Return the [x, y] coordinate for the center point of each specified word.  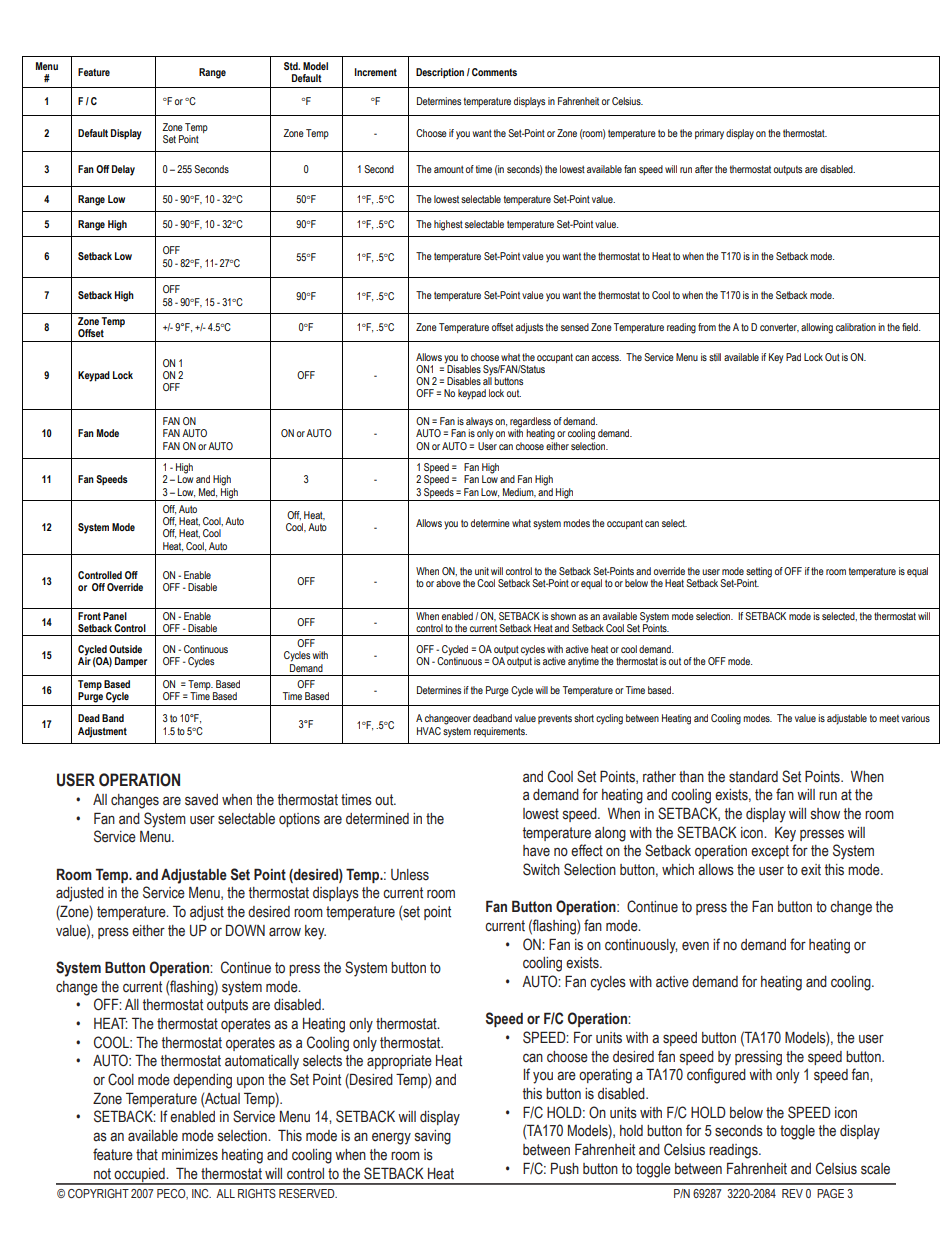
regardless [530, 423]
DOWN [245, 930]
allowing [817, 328]
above [448, 583]
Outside [125, 649]
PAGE [830, 1193]
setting [759, 573]
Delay [123, 170]
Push [565, 1168]
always [479, 423]
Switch [541, 869]
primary [709, 134]
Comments [494, 72]
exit [811, 870]
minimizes [190, 1155]
